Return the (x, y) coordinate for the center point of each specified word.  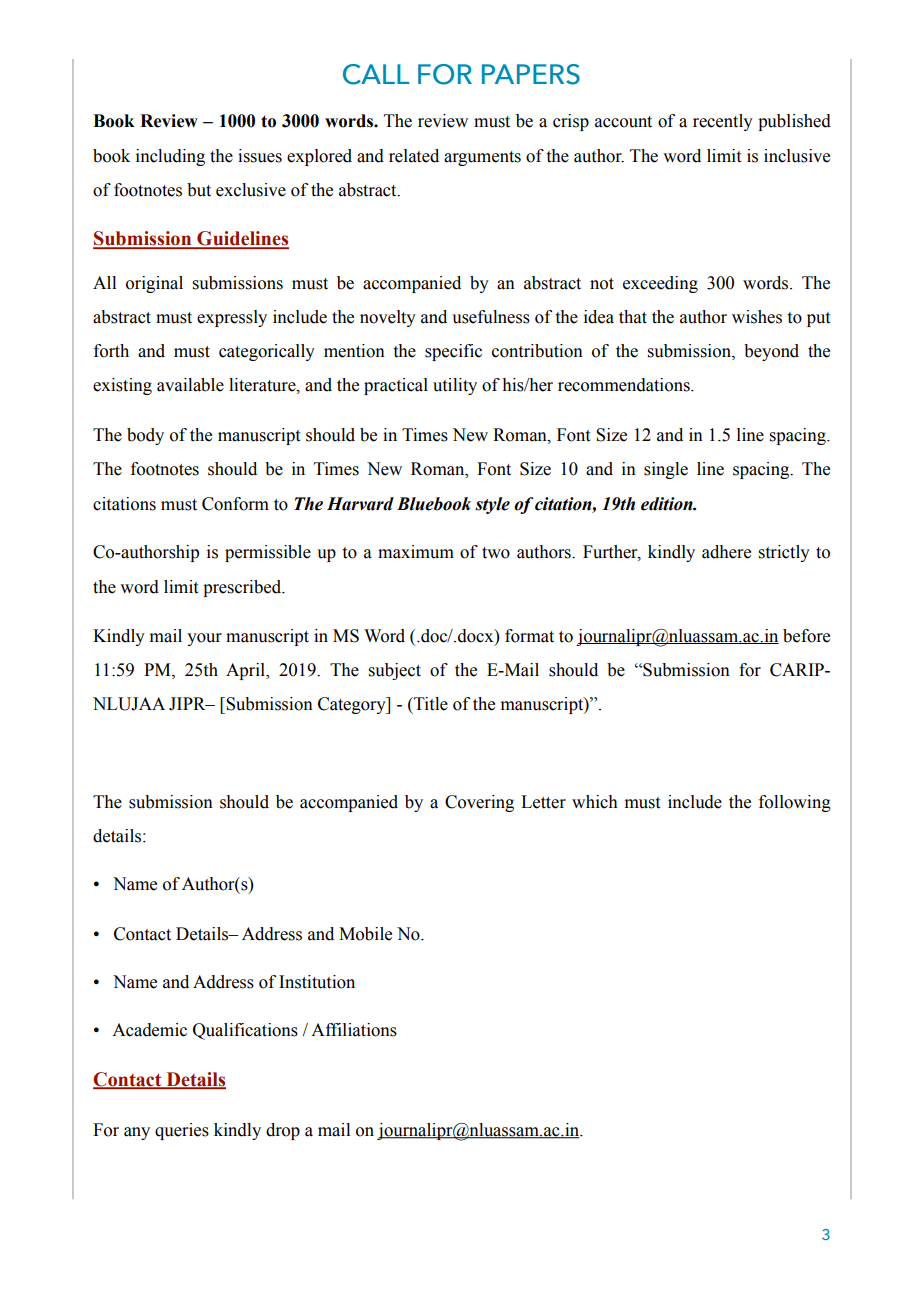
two (496, 553)
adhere (726, 552)
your (204, 639)
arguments (482, 158)
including (170, 157)
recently (723, 122)
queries (182, 1131)
